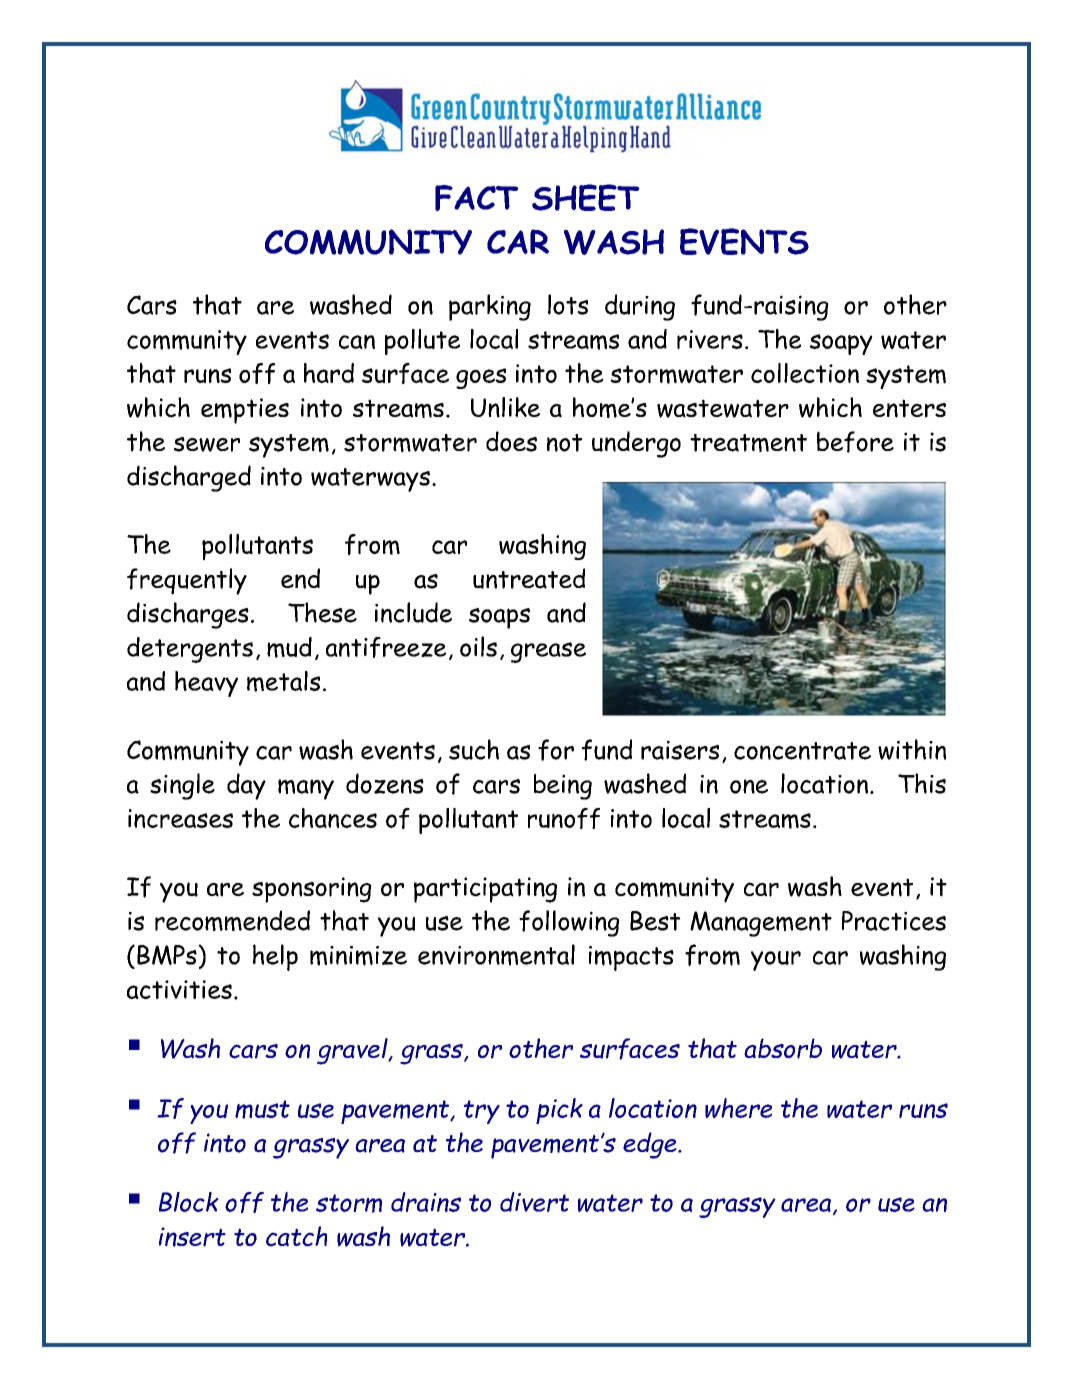 This screenshot has height=1389, width=1073. I want to click on metals, so click(283, 681).
